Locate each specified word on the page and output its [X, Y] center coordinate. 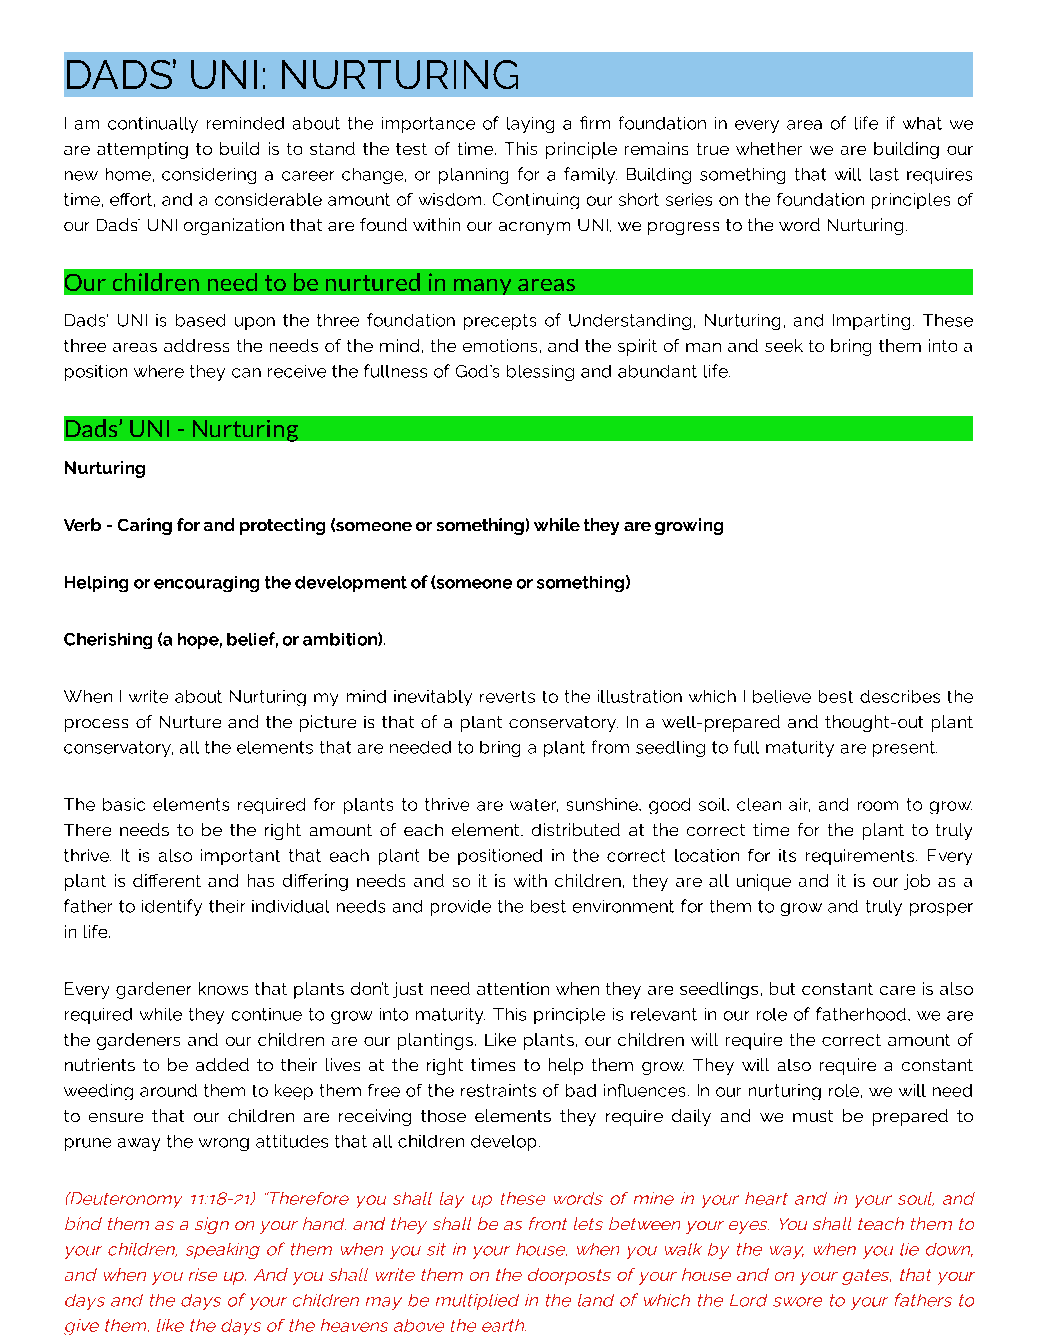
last [884, 174]
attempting [142, 150]
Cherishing [108, 641]
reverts [507, 697]
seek [784, 345]
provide [461, 908]
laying [530, 125]
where [159, 371]
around [168, 1090]
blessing [540, 373]
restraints [498, 1090]
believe [782, 696]
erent [178, 880]
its [787, 855]
